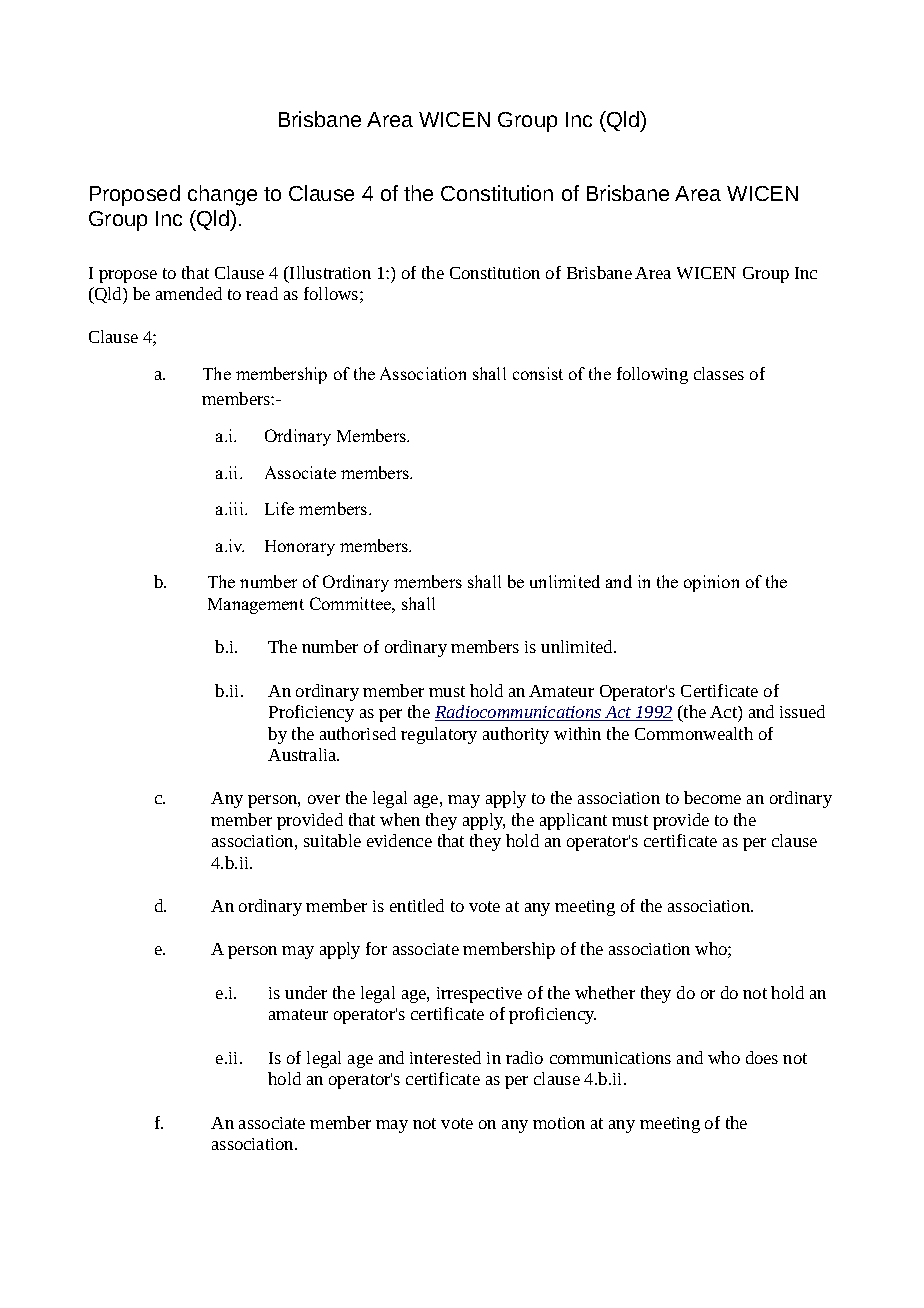  Describe the element at coordinates (329, 272) in the screenshot. I see `Illustration` at that location.
